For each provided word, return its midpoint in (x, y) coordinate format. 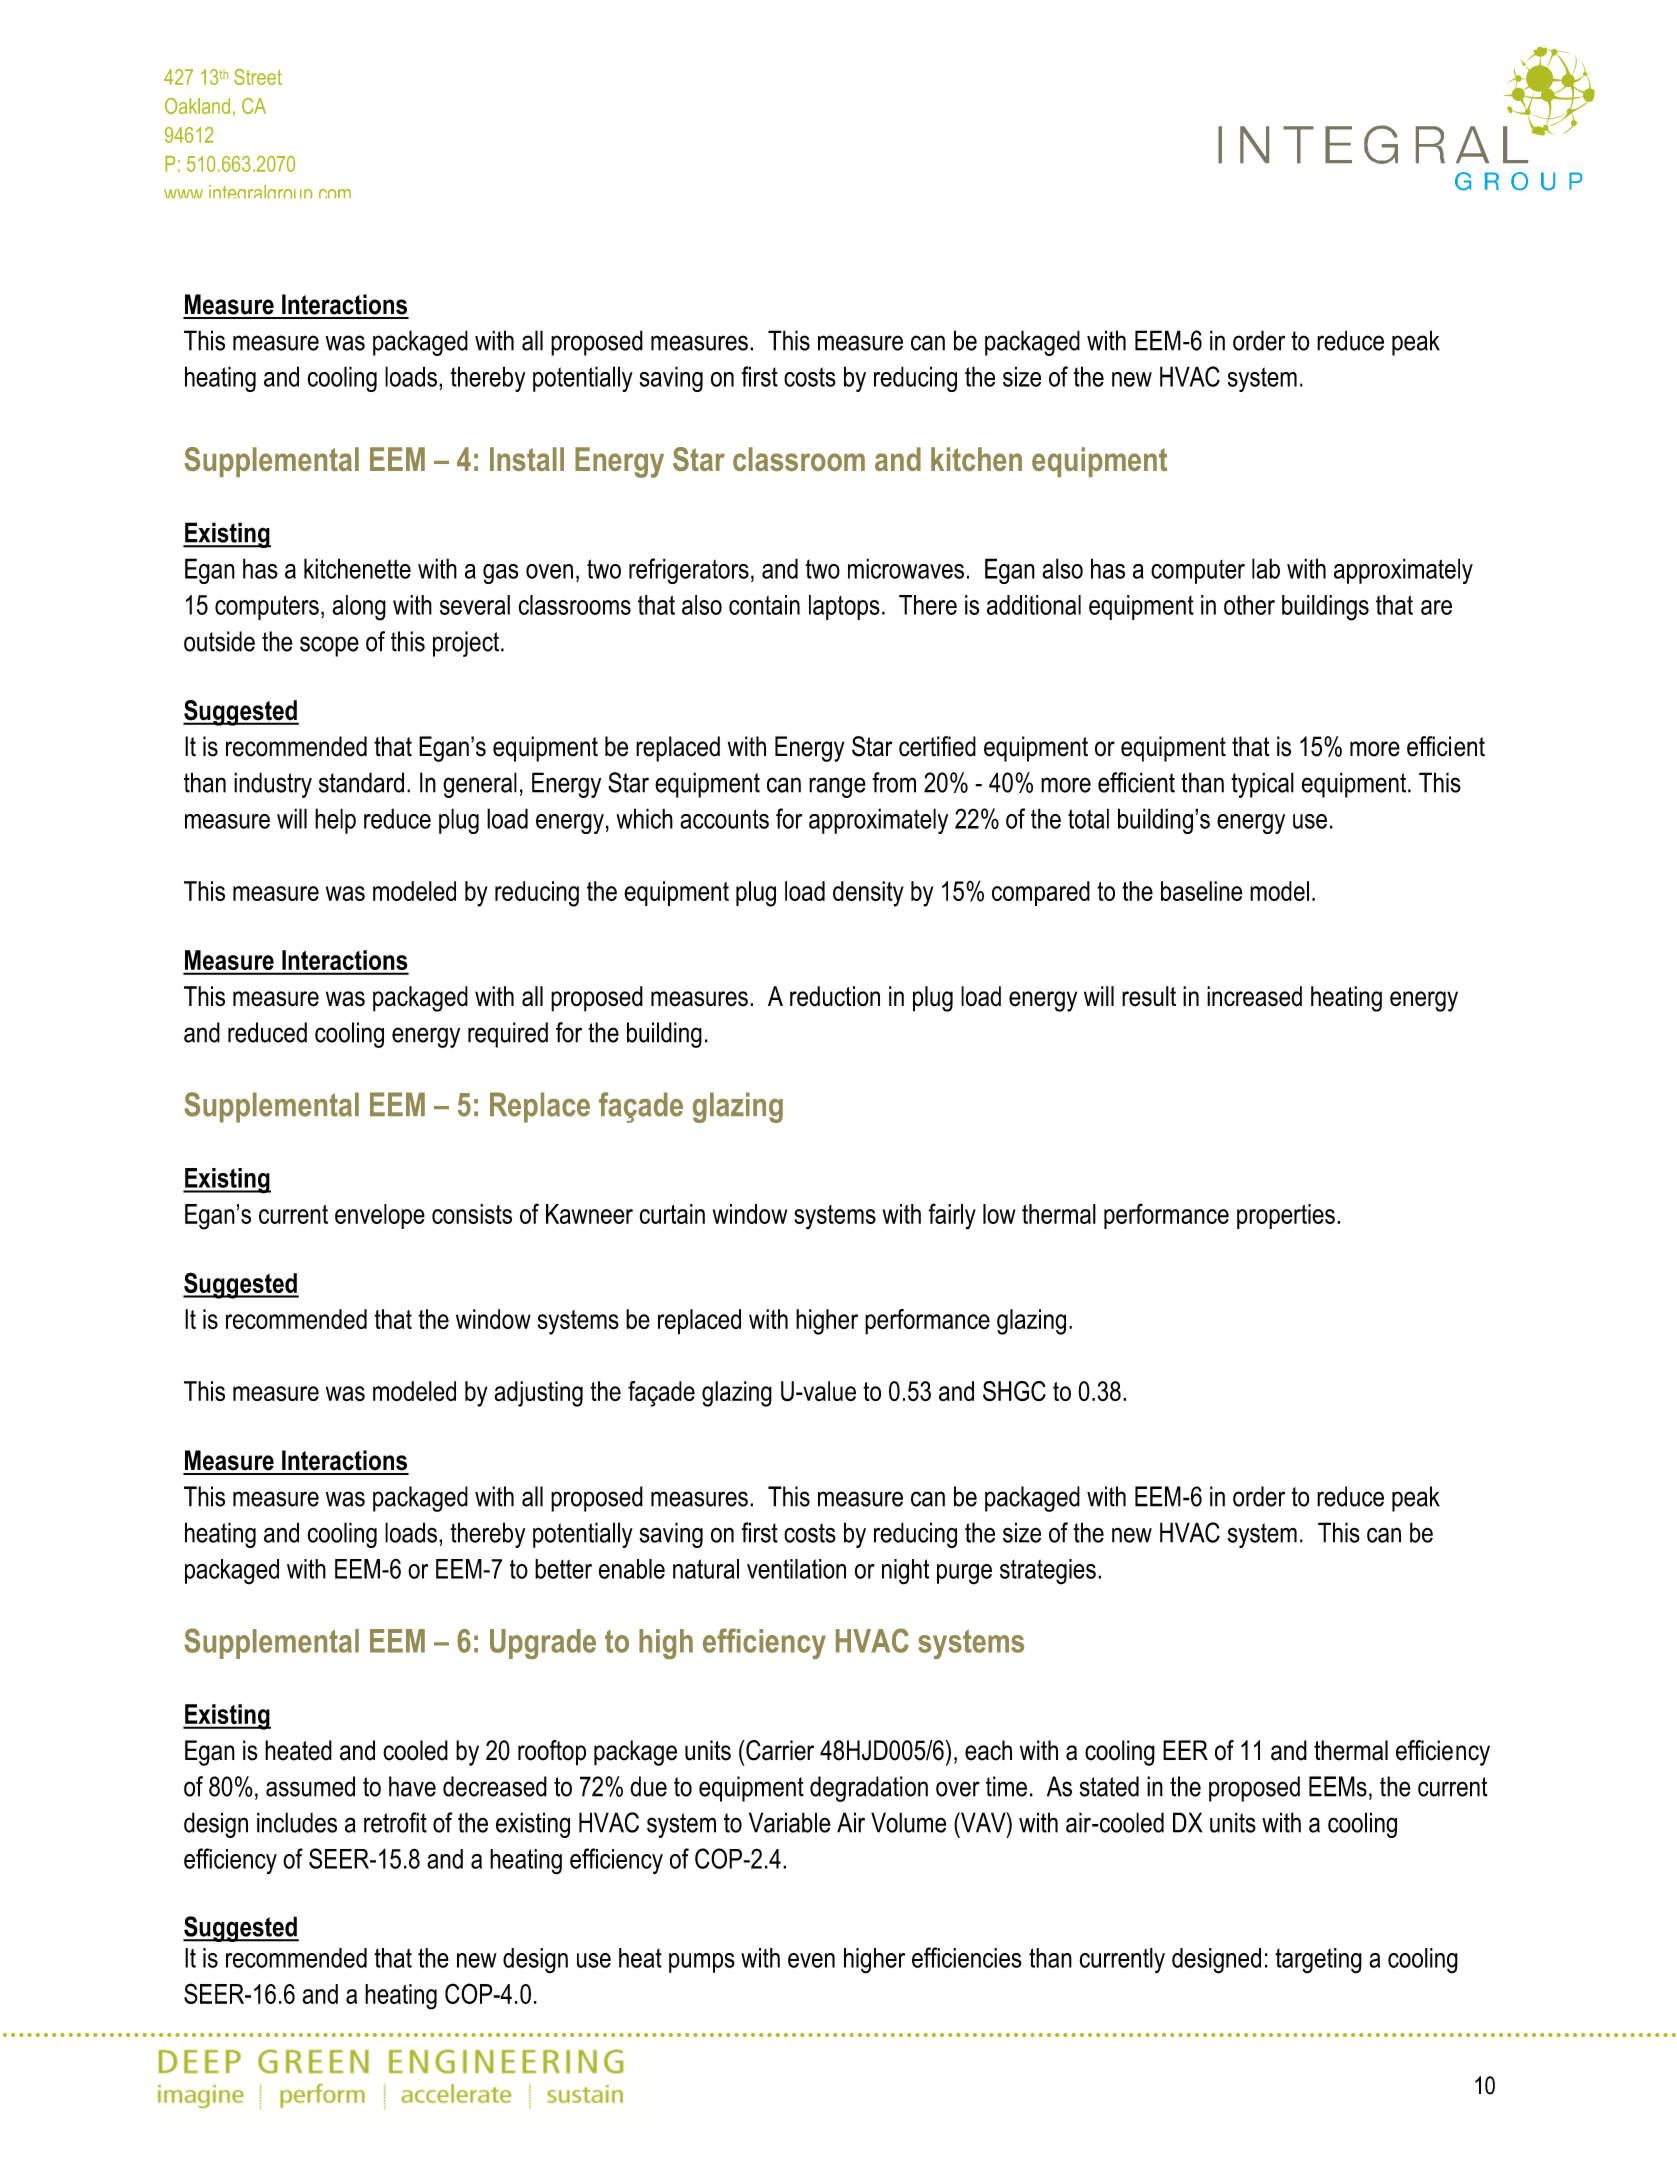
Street (258, 77)
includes (297, 1822)
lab (1266, 568)
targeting (1318, 1961)
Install (527, 459)
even (811, 1960)
